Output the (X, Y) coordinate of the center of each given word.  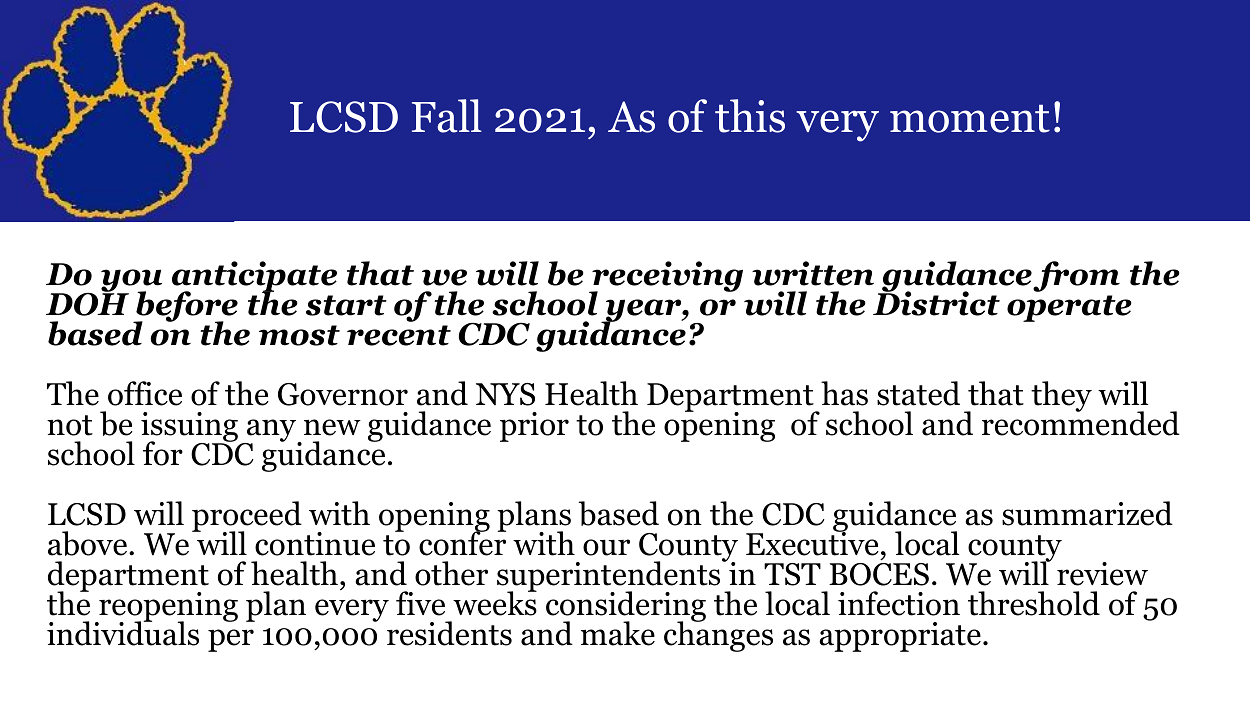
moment (970, 118)
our (606, 547)
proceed (247, 517)
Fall (447, 116)
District (936, 302)
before (186, 307)
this (750, 116)
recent (399, 335)
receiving (666, 277)
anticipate (254, 277)
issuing (189, 428)
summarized (1087, 513)
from (1076, 276)
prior (534, 427)
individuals (123, 632)
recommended (1081, 422)
